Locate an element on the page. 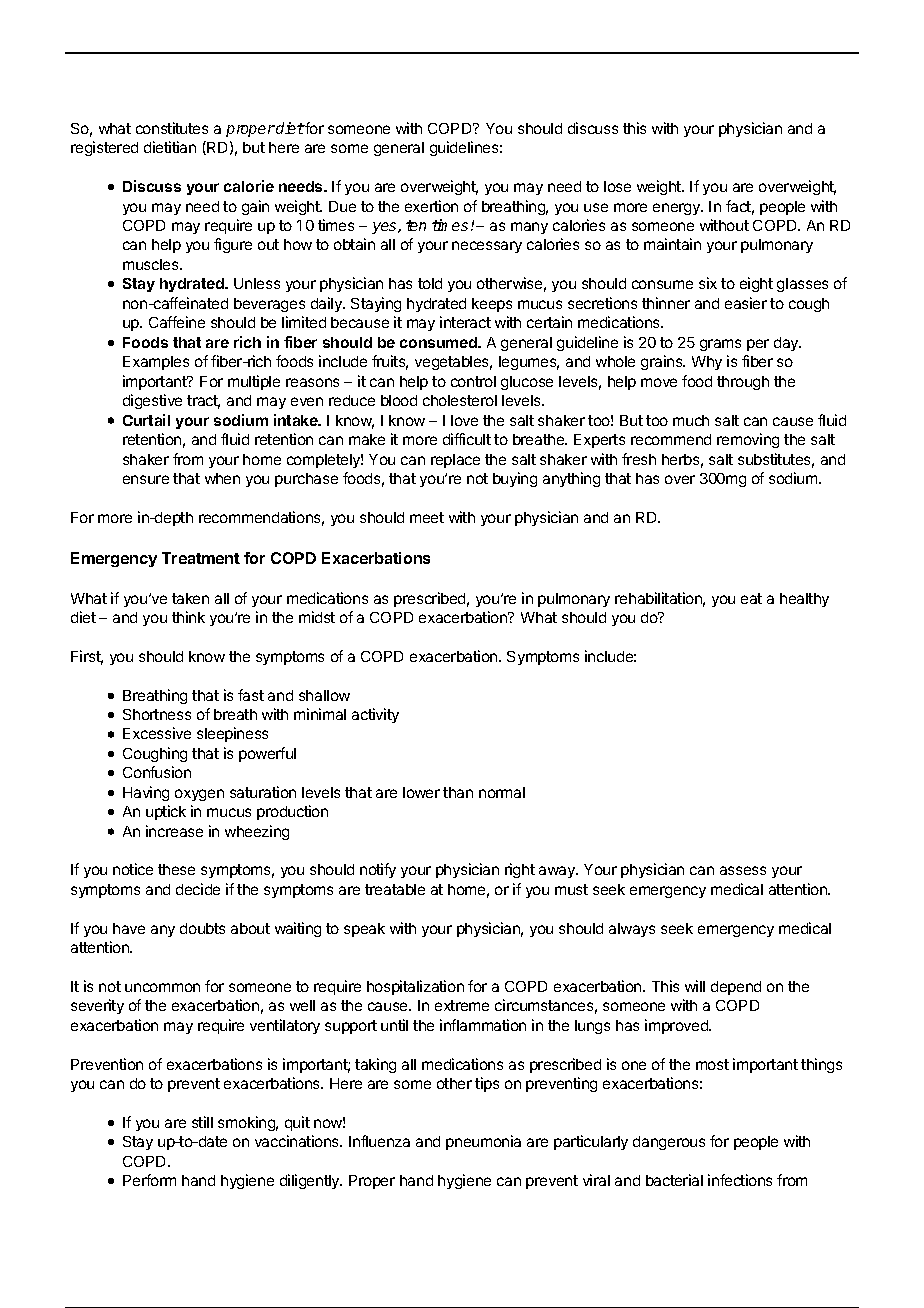 The width and height of the page is (924, 1308). still is located at coordinates (202, 1122).
